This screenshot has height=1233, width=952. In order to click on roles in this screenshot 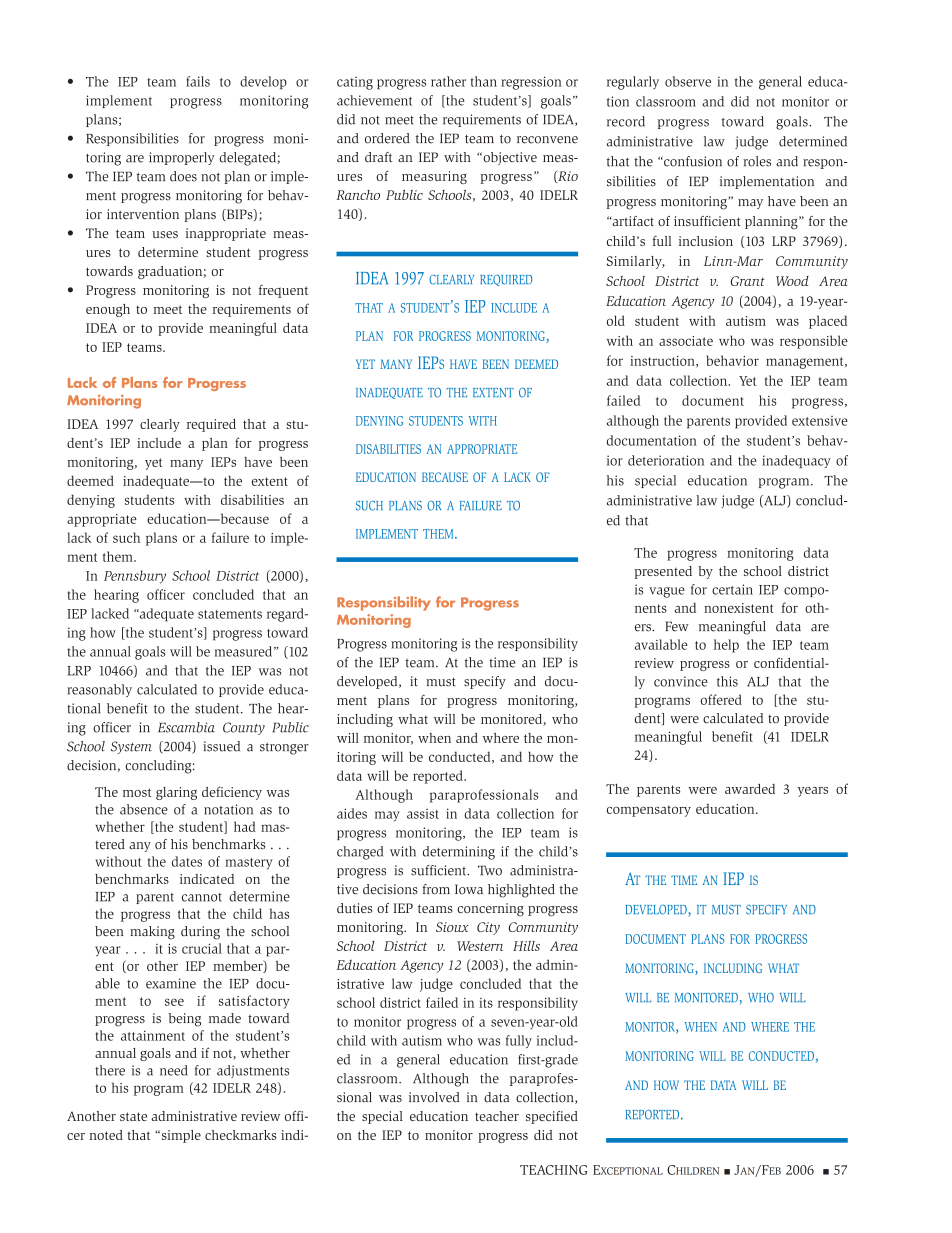, I will do `click(757, 161)`.
